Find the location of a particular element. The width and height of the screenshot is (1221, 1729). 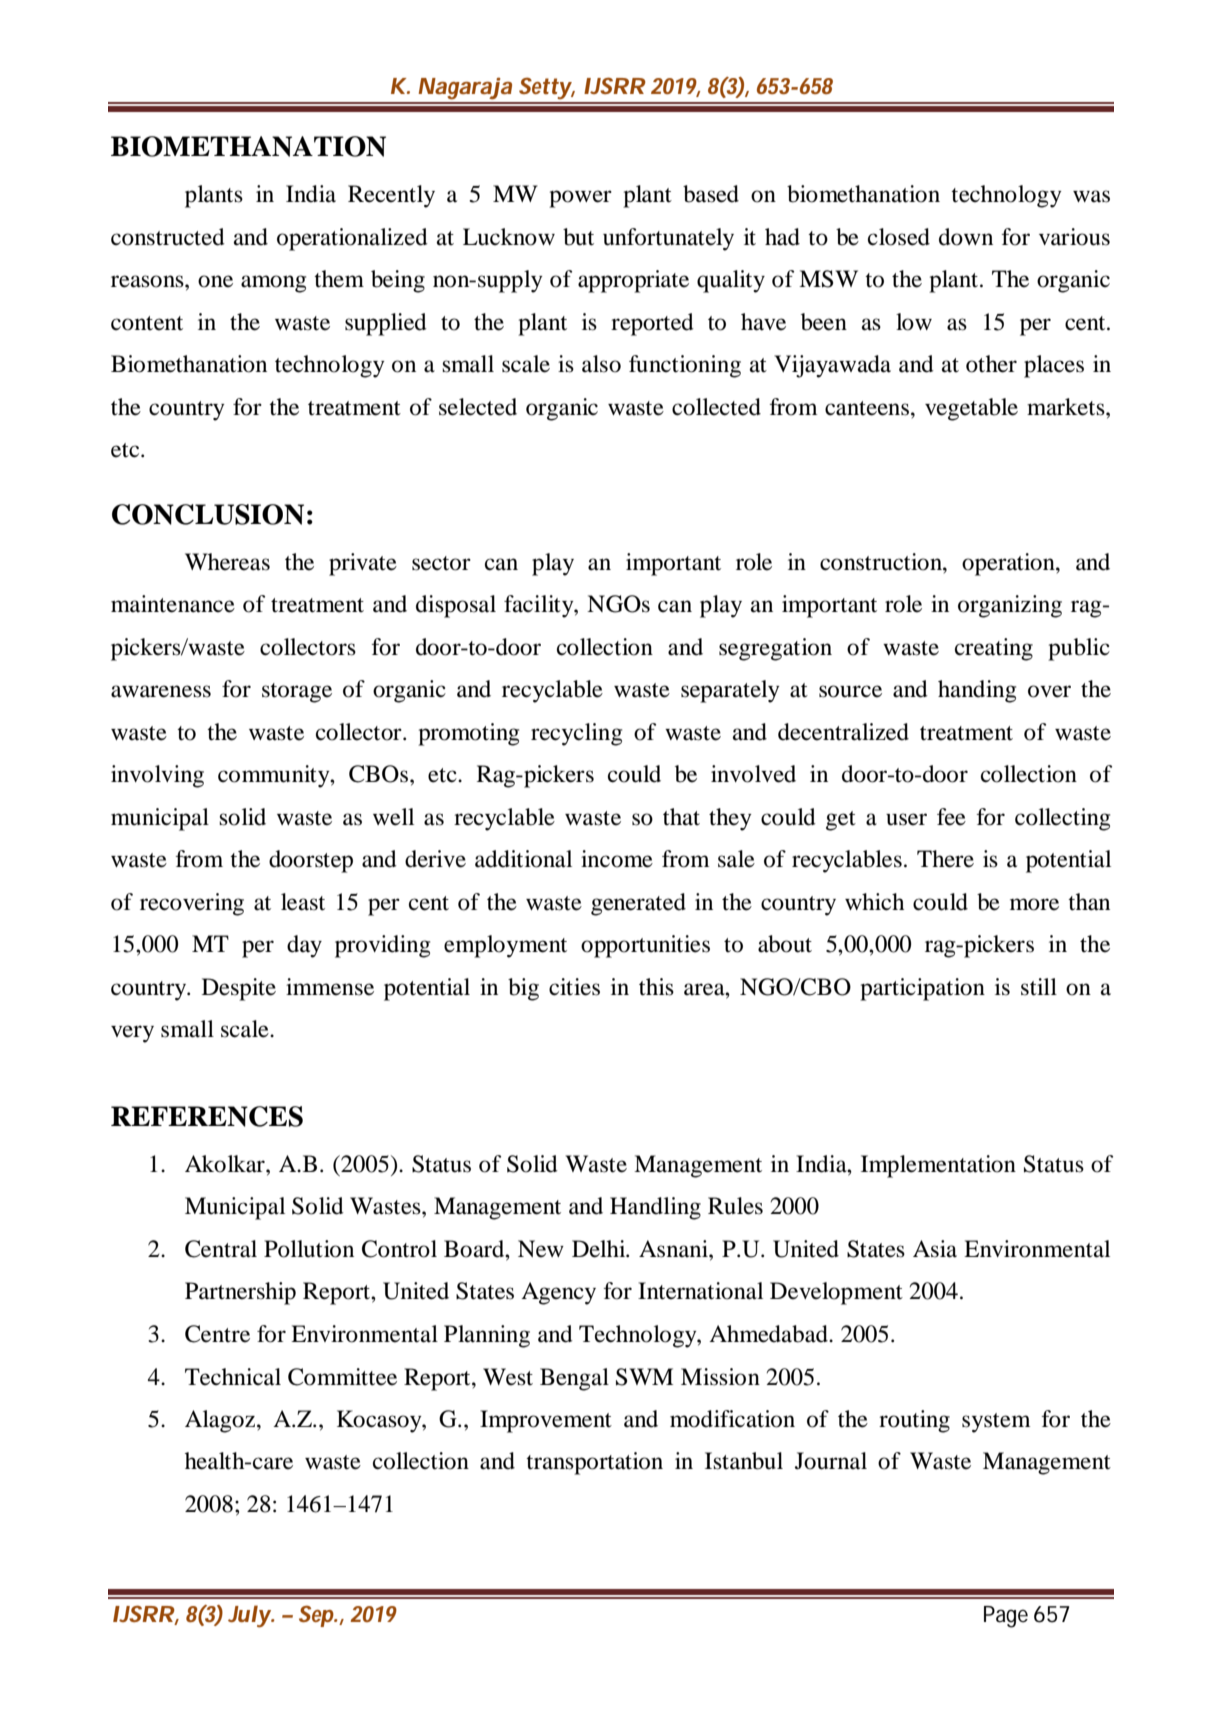

generated is located at coordinates (638, 904).
